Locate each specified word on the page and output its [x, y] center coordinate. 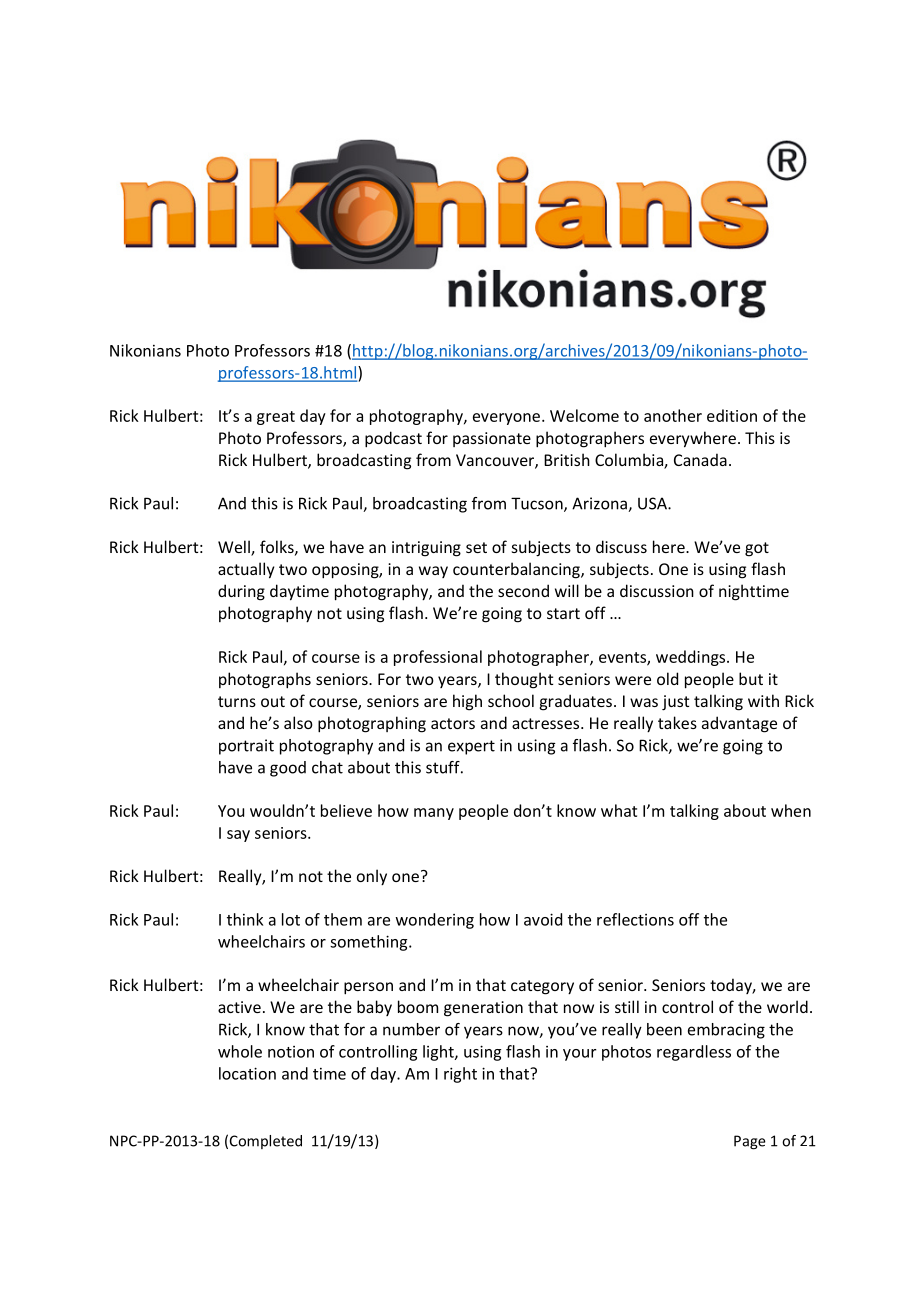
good [288, 769]
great [276, 418]
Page [750, 1142]
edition [732, 415]
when [791, 810]
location [247, 1073]
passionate [492, 439]
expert [471, 747]
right [460, 1075]
